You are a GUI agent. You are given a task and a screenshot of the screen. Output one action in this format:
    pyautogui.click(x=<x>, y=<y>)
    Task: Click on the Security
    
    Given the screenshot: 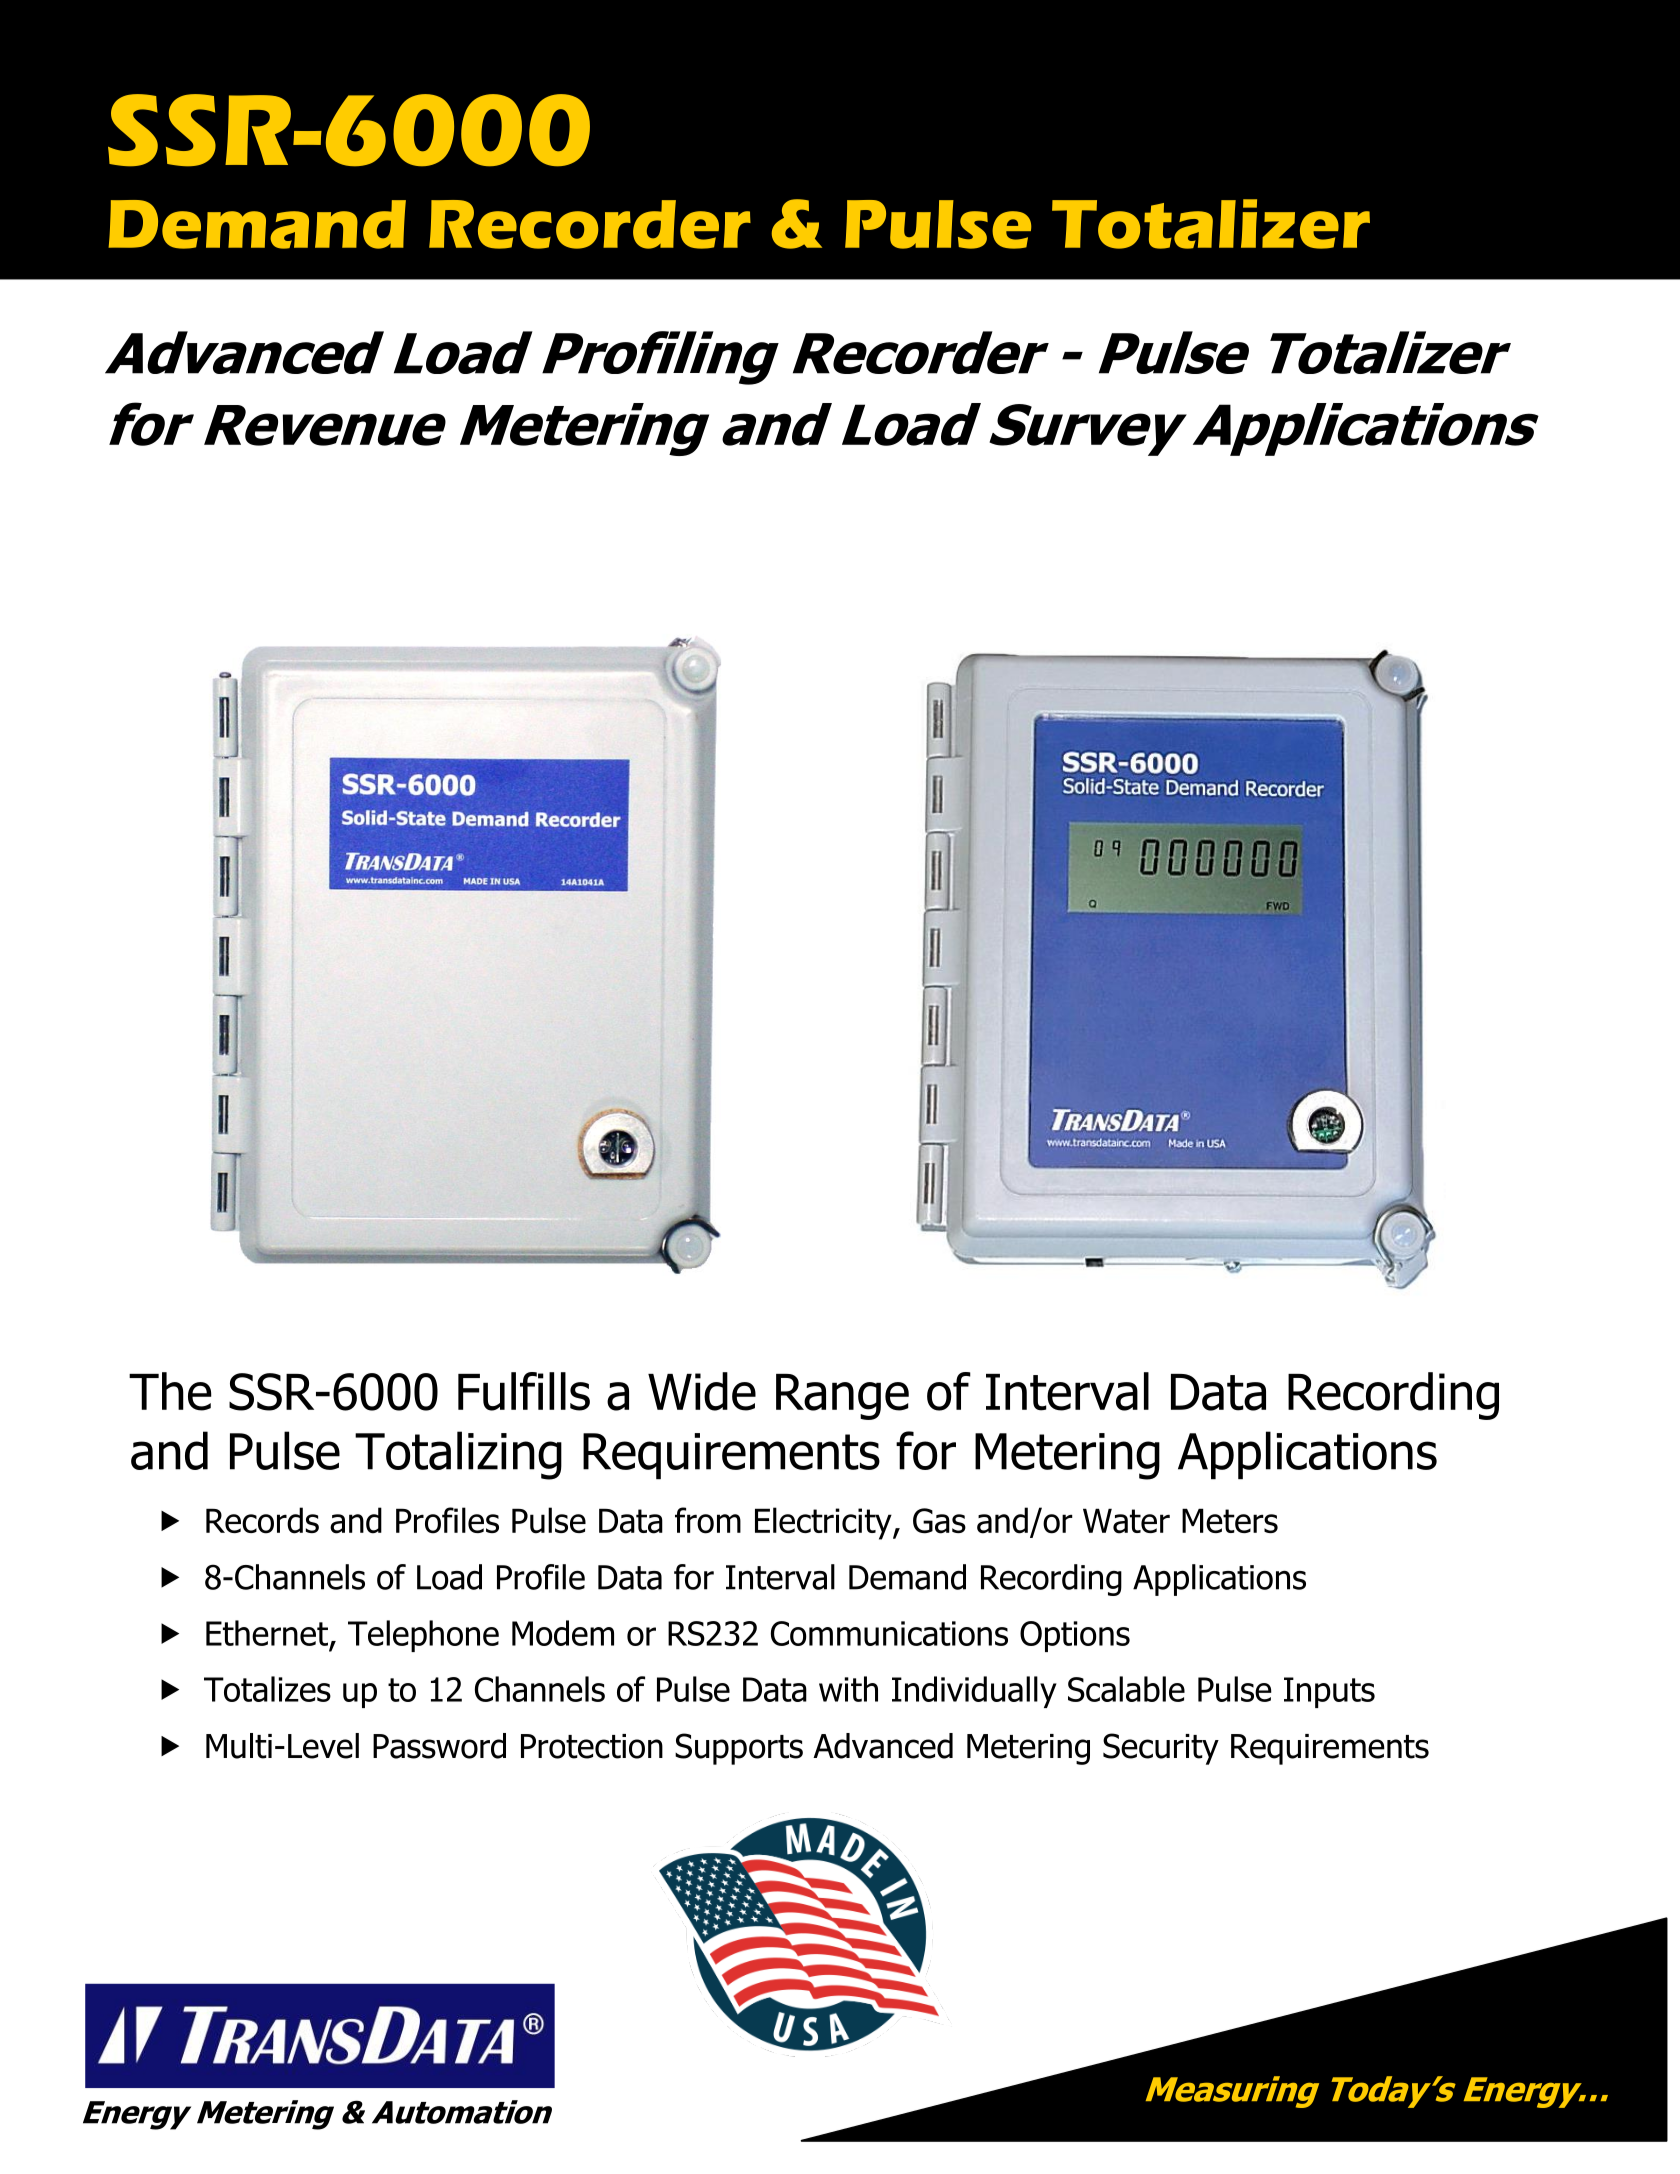 What is the action you would take?
    pyautogui.click(x=1161, y=1749)
